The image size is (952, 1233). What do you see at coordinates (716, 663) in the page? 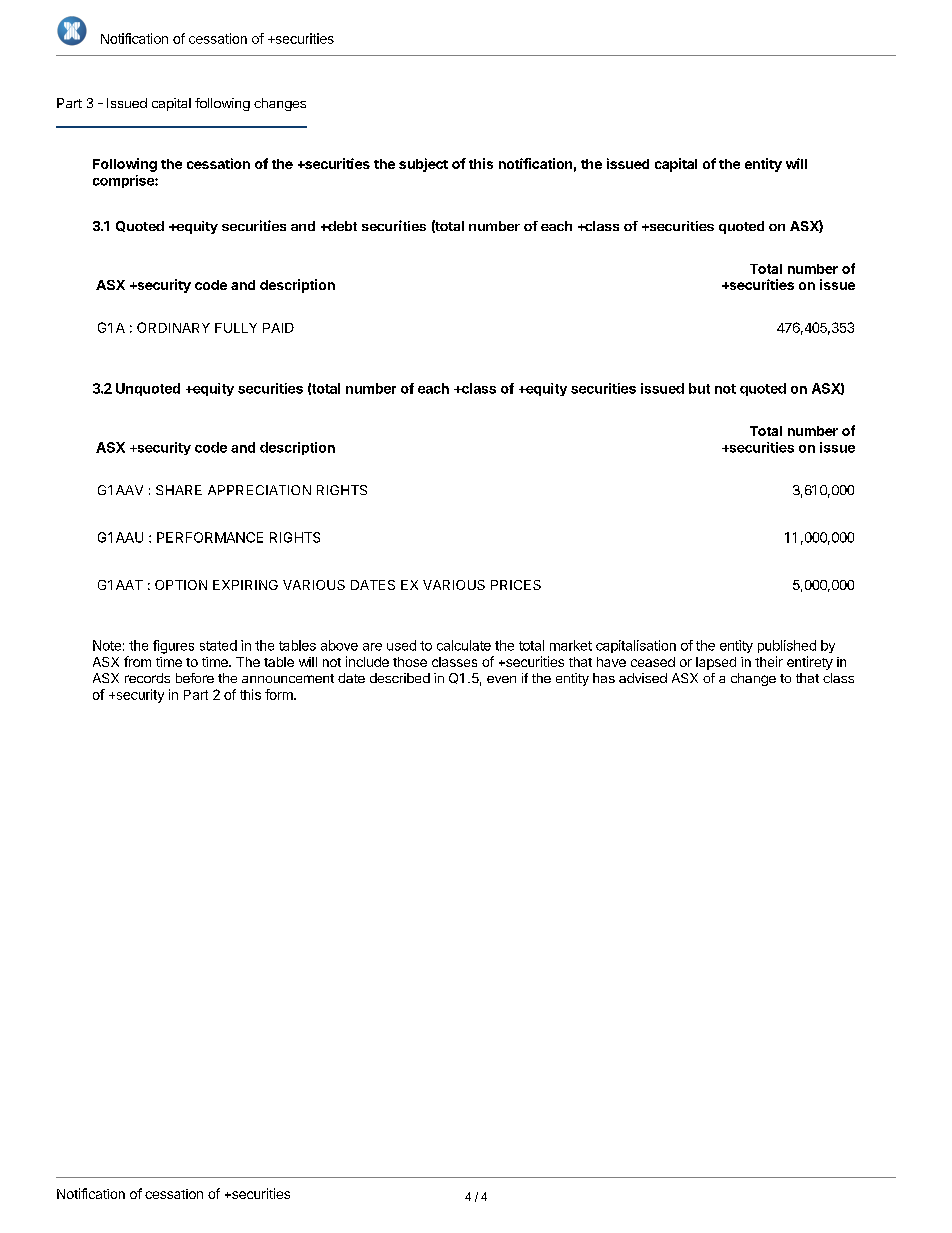
I see `lapsed` at bounding box center [716, 663].
